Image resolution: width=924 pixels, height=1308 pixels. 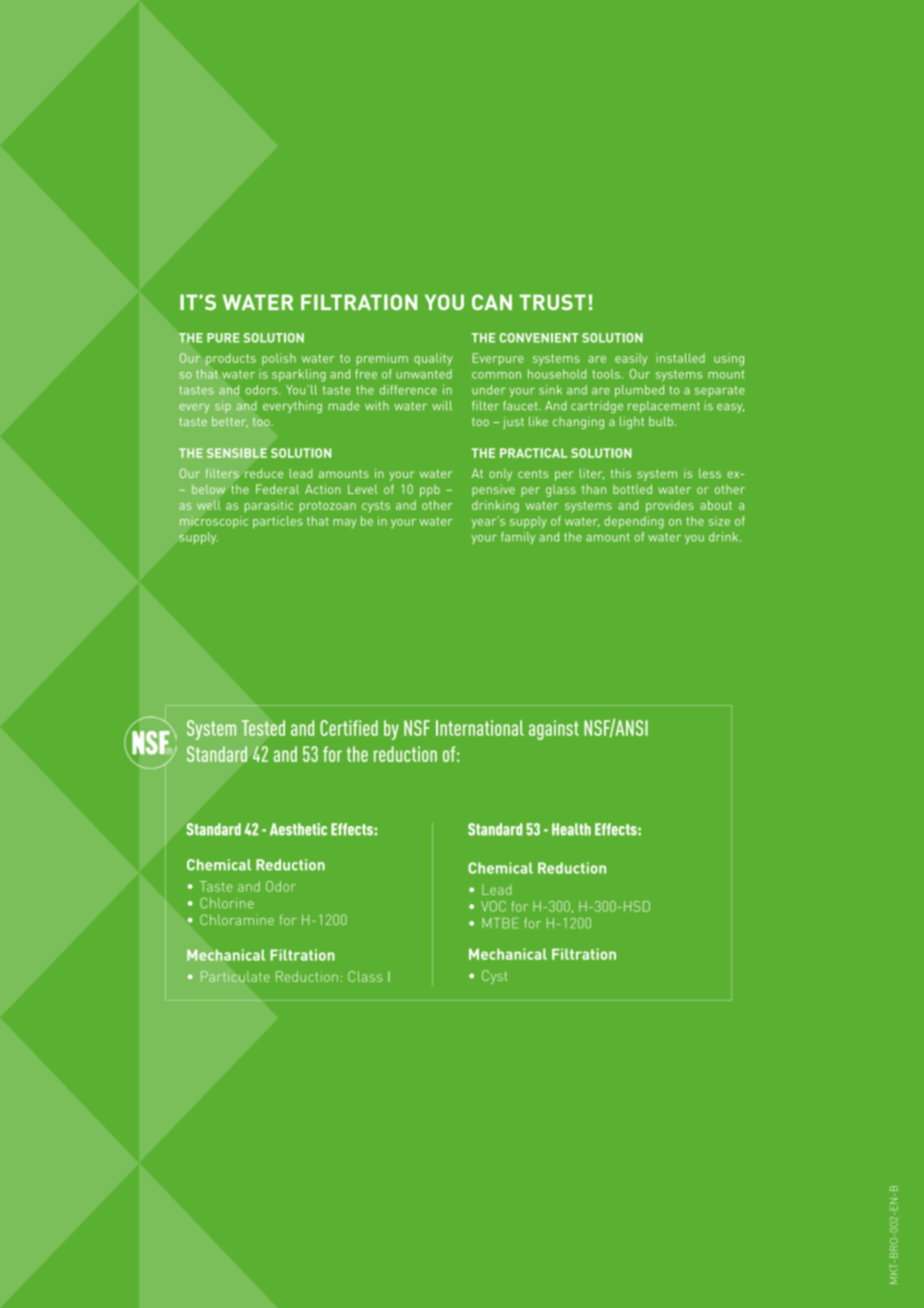 I want to click on polish, so click(x=279, y=359).
